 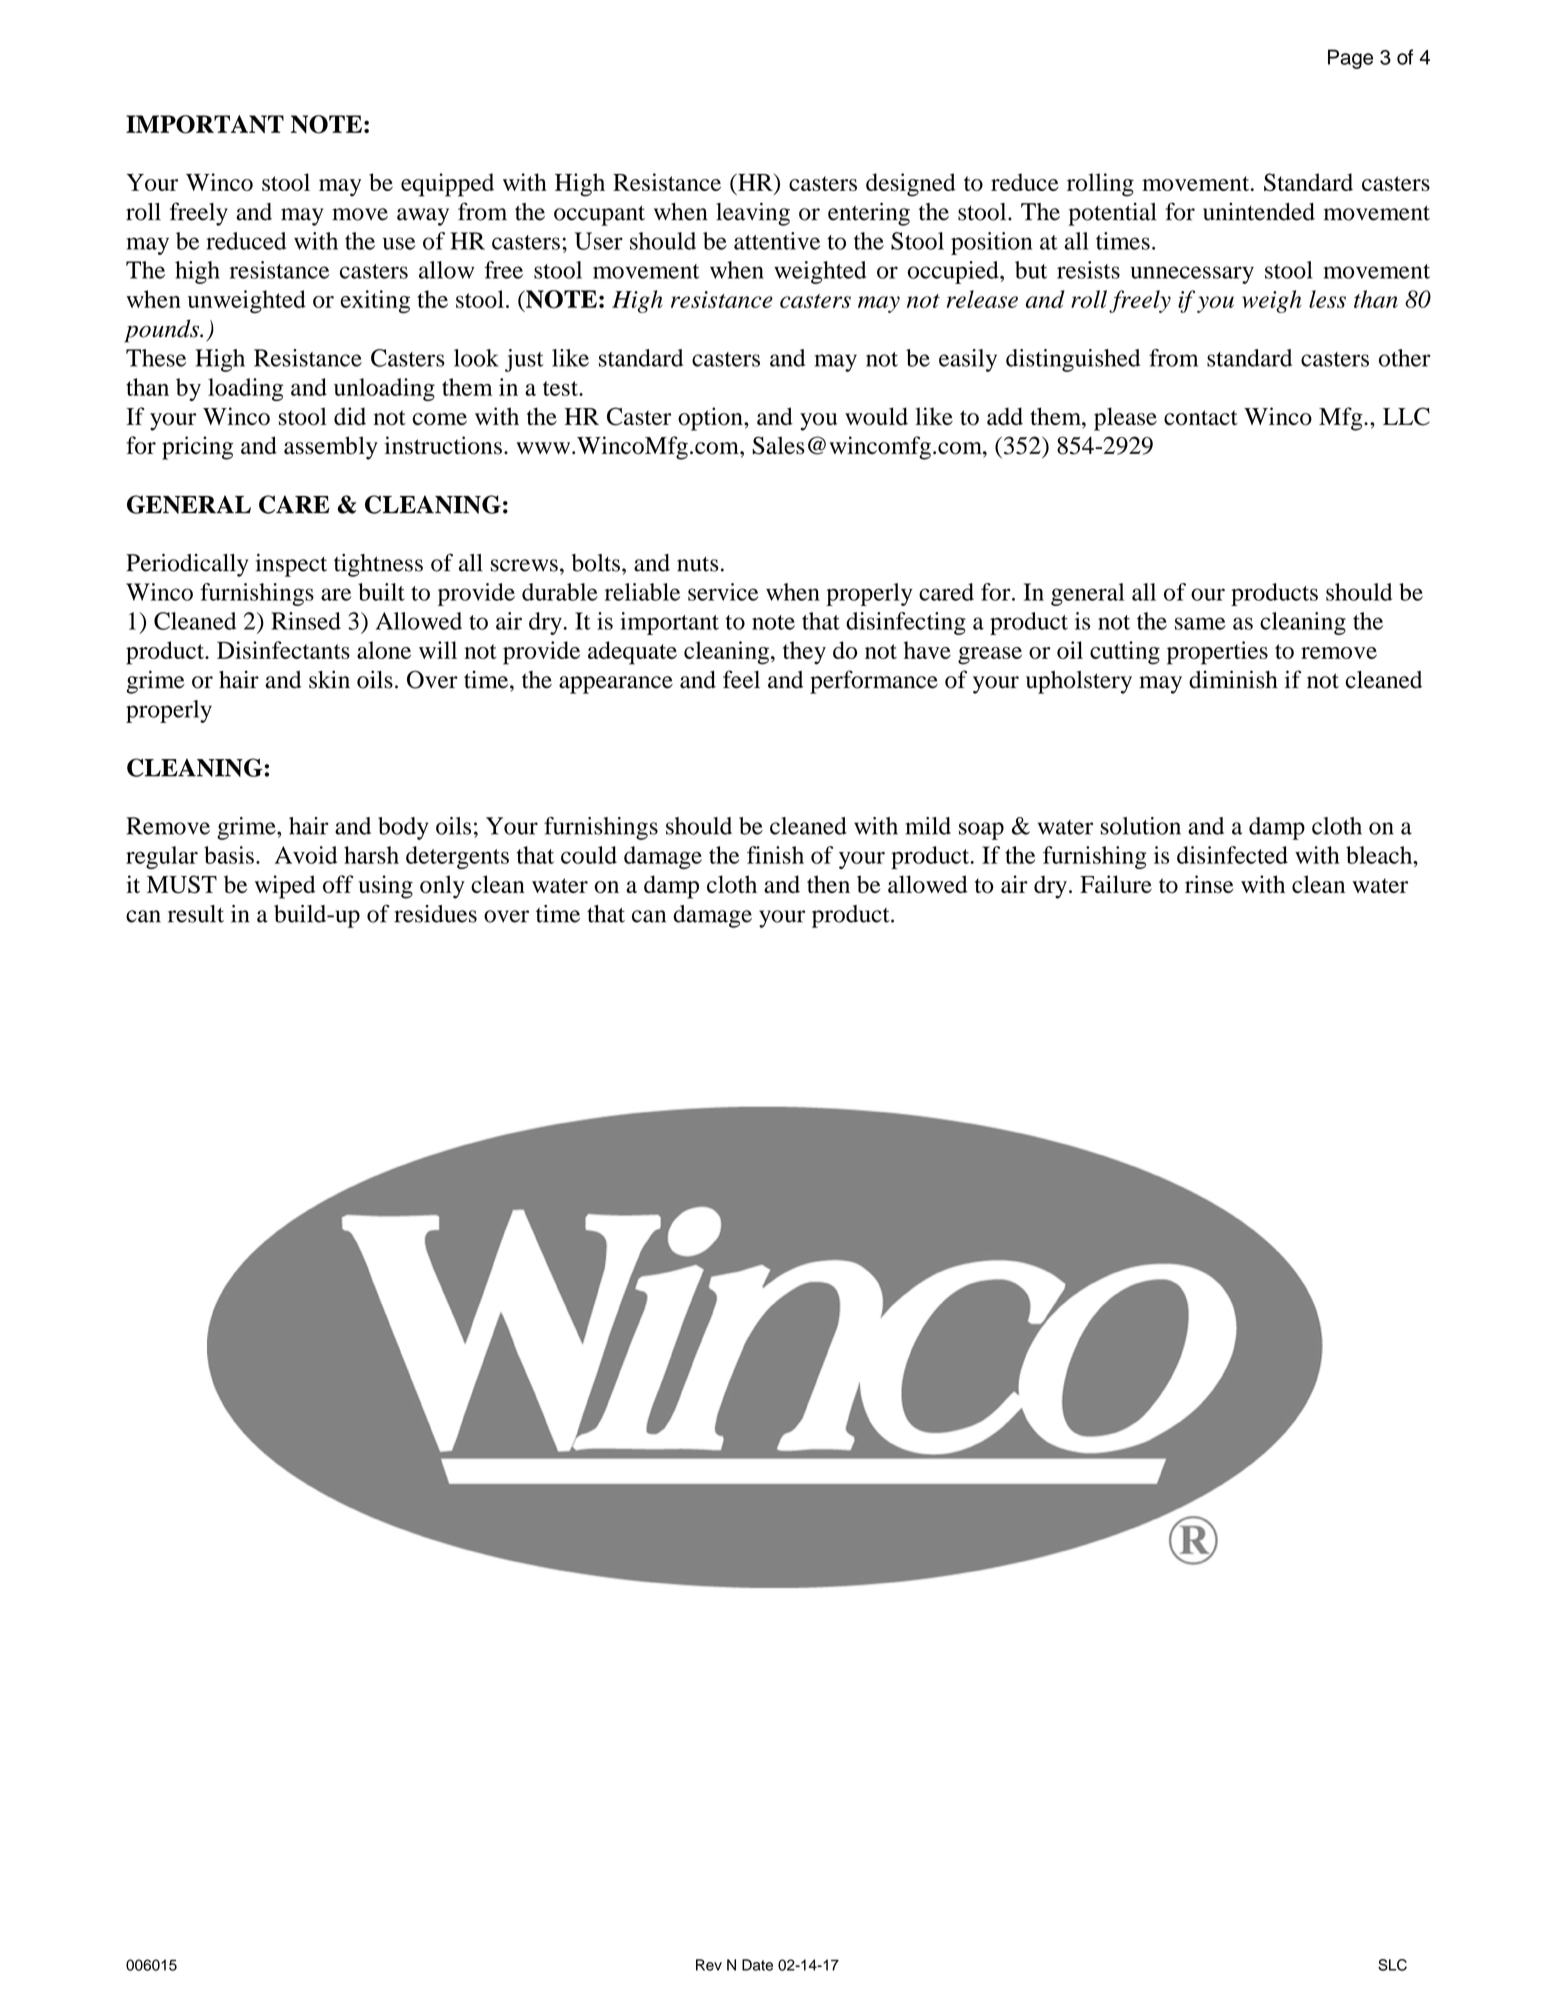 I want to click on residues, so click(x=435, y=914).
